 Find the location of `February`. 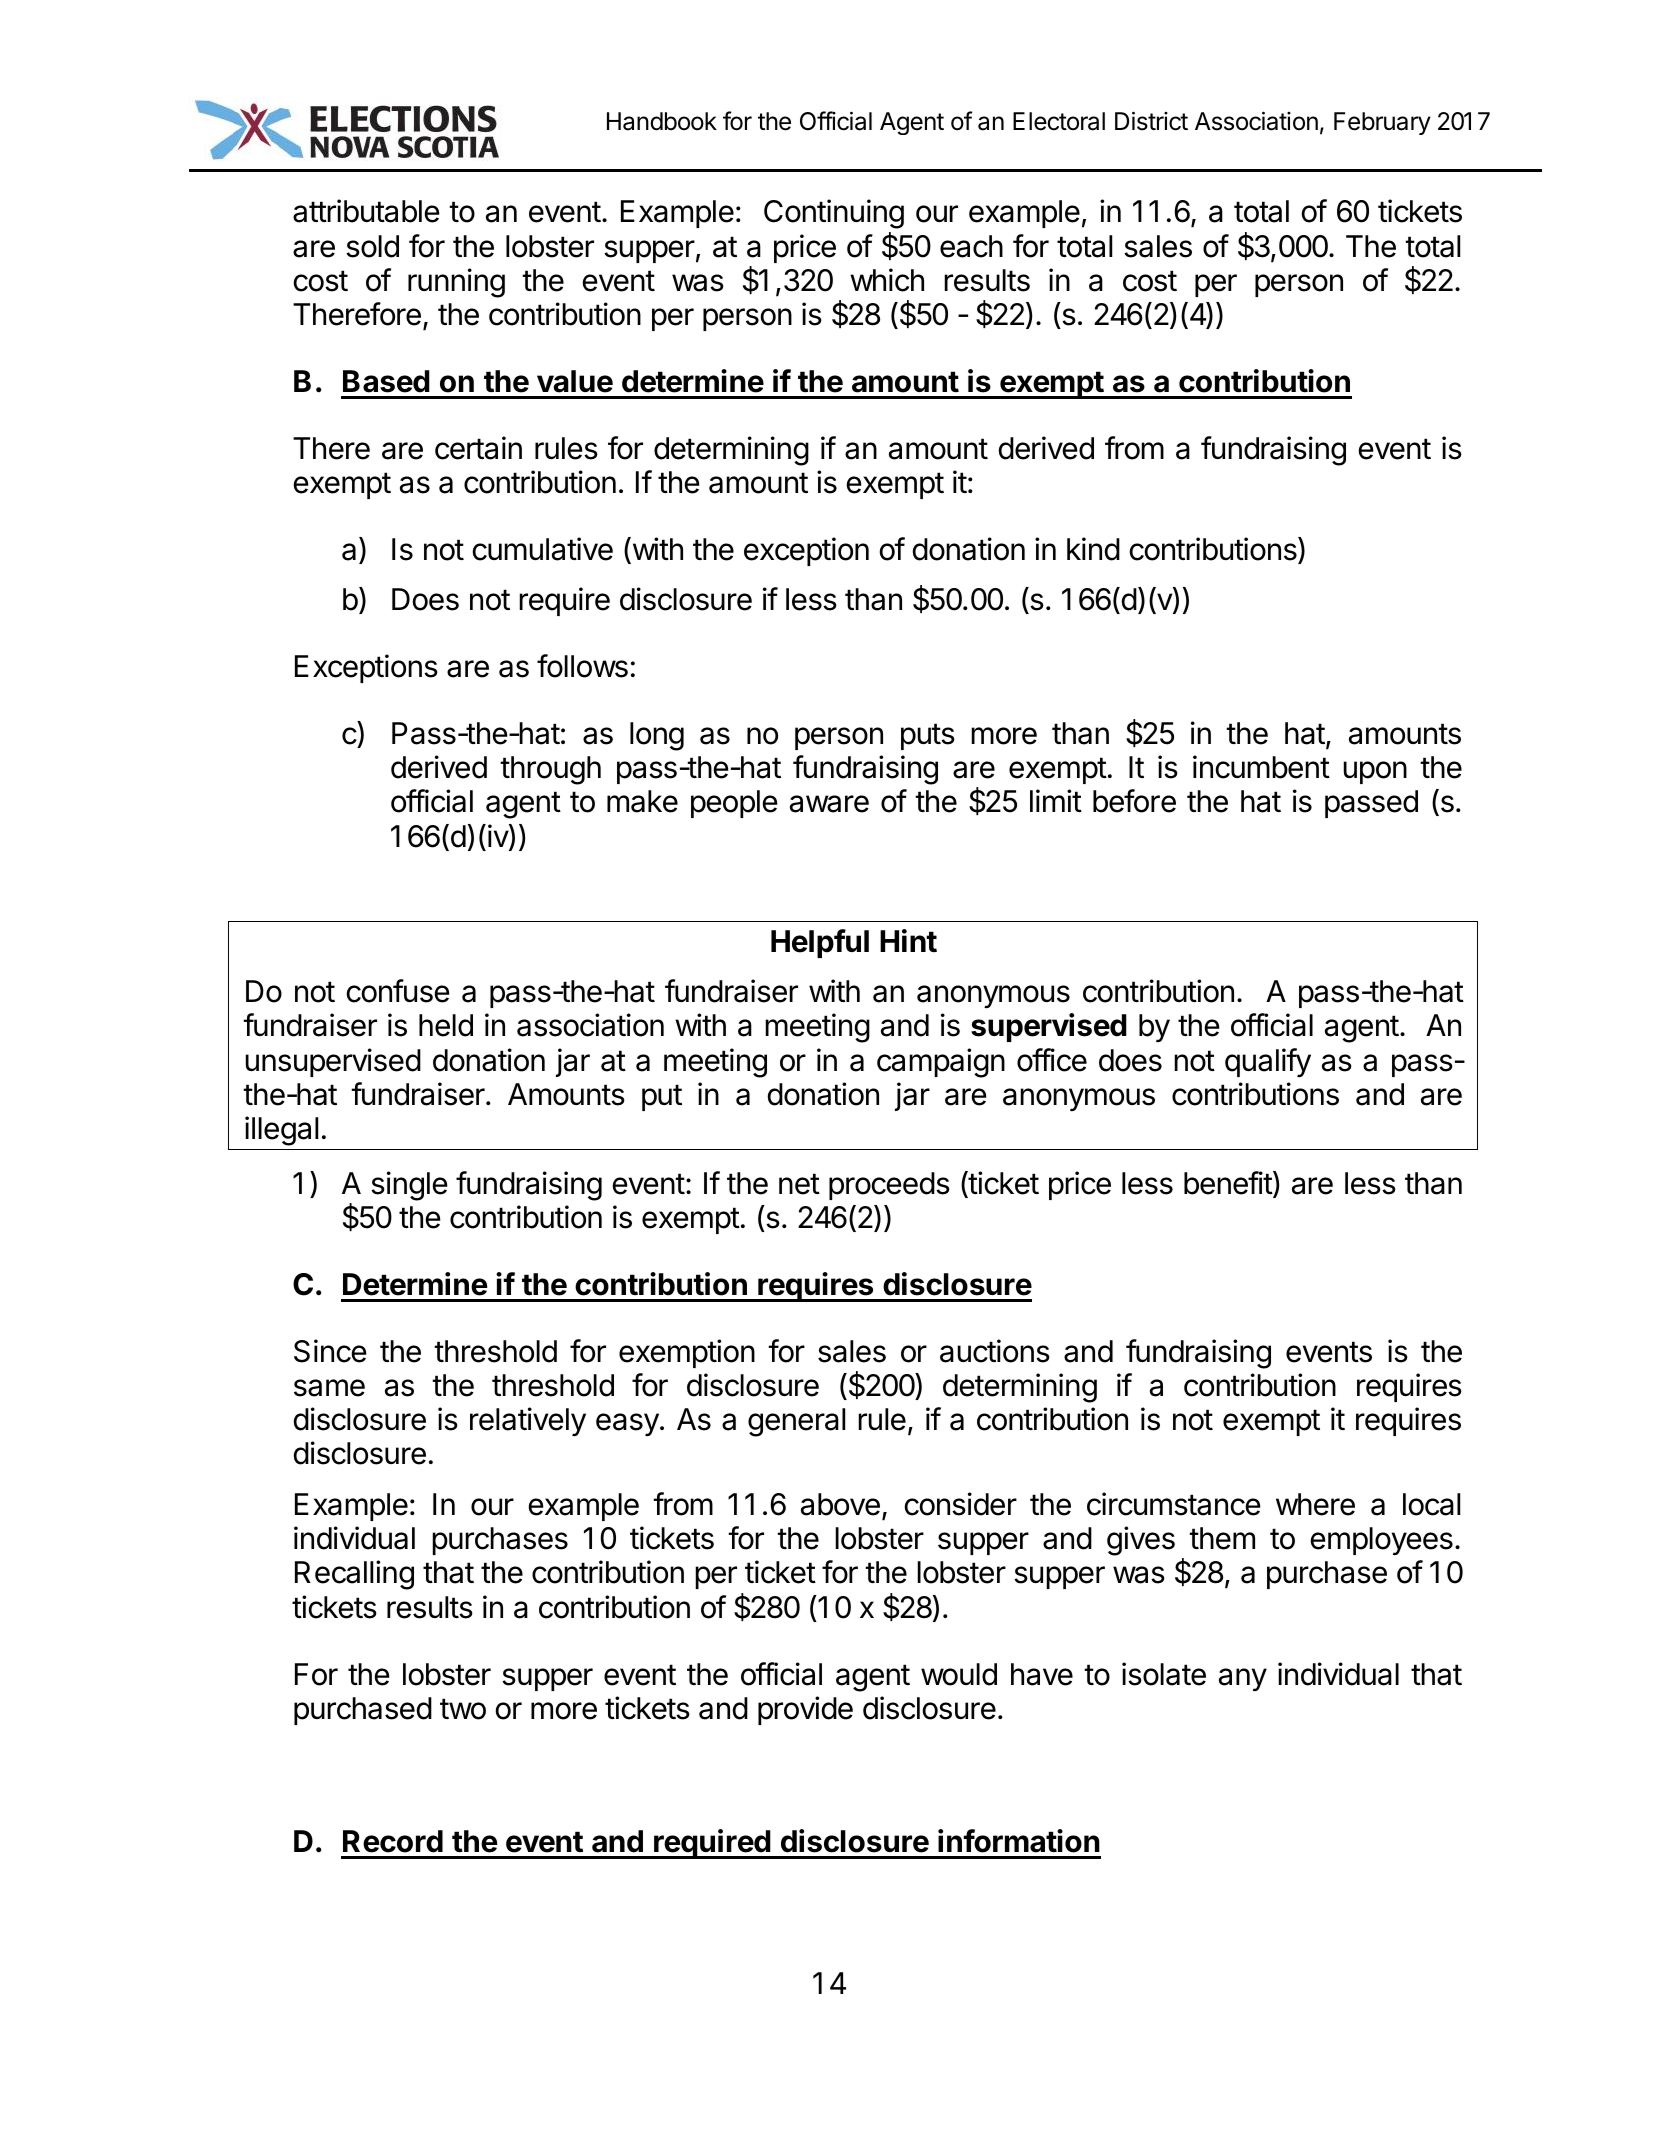

February is located at coordinates (1382, 123).
